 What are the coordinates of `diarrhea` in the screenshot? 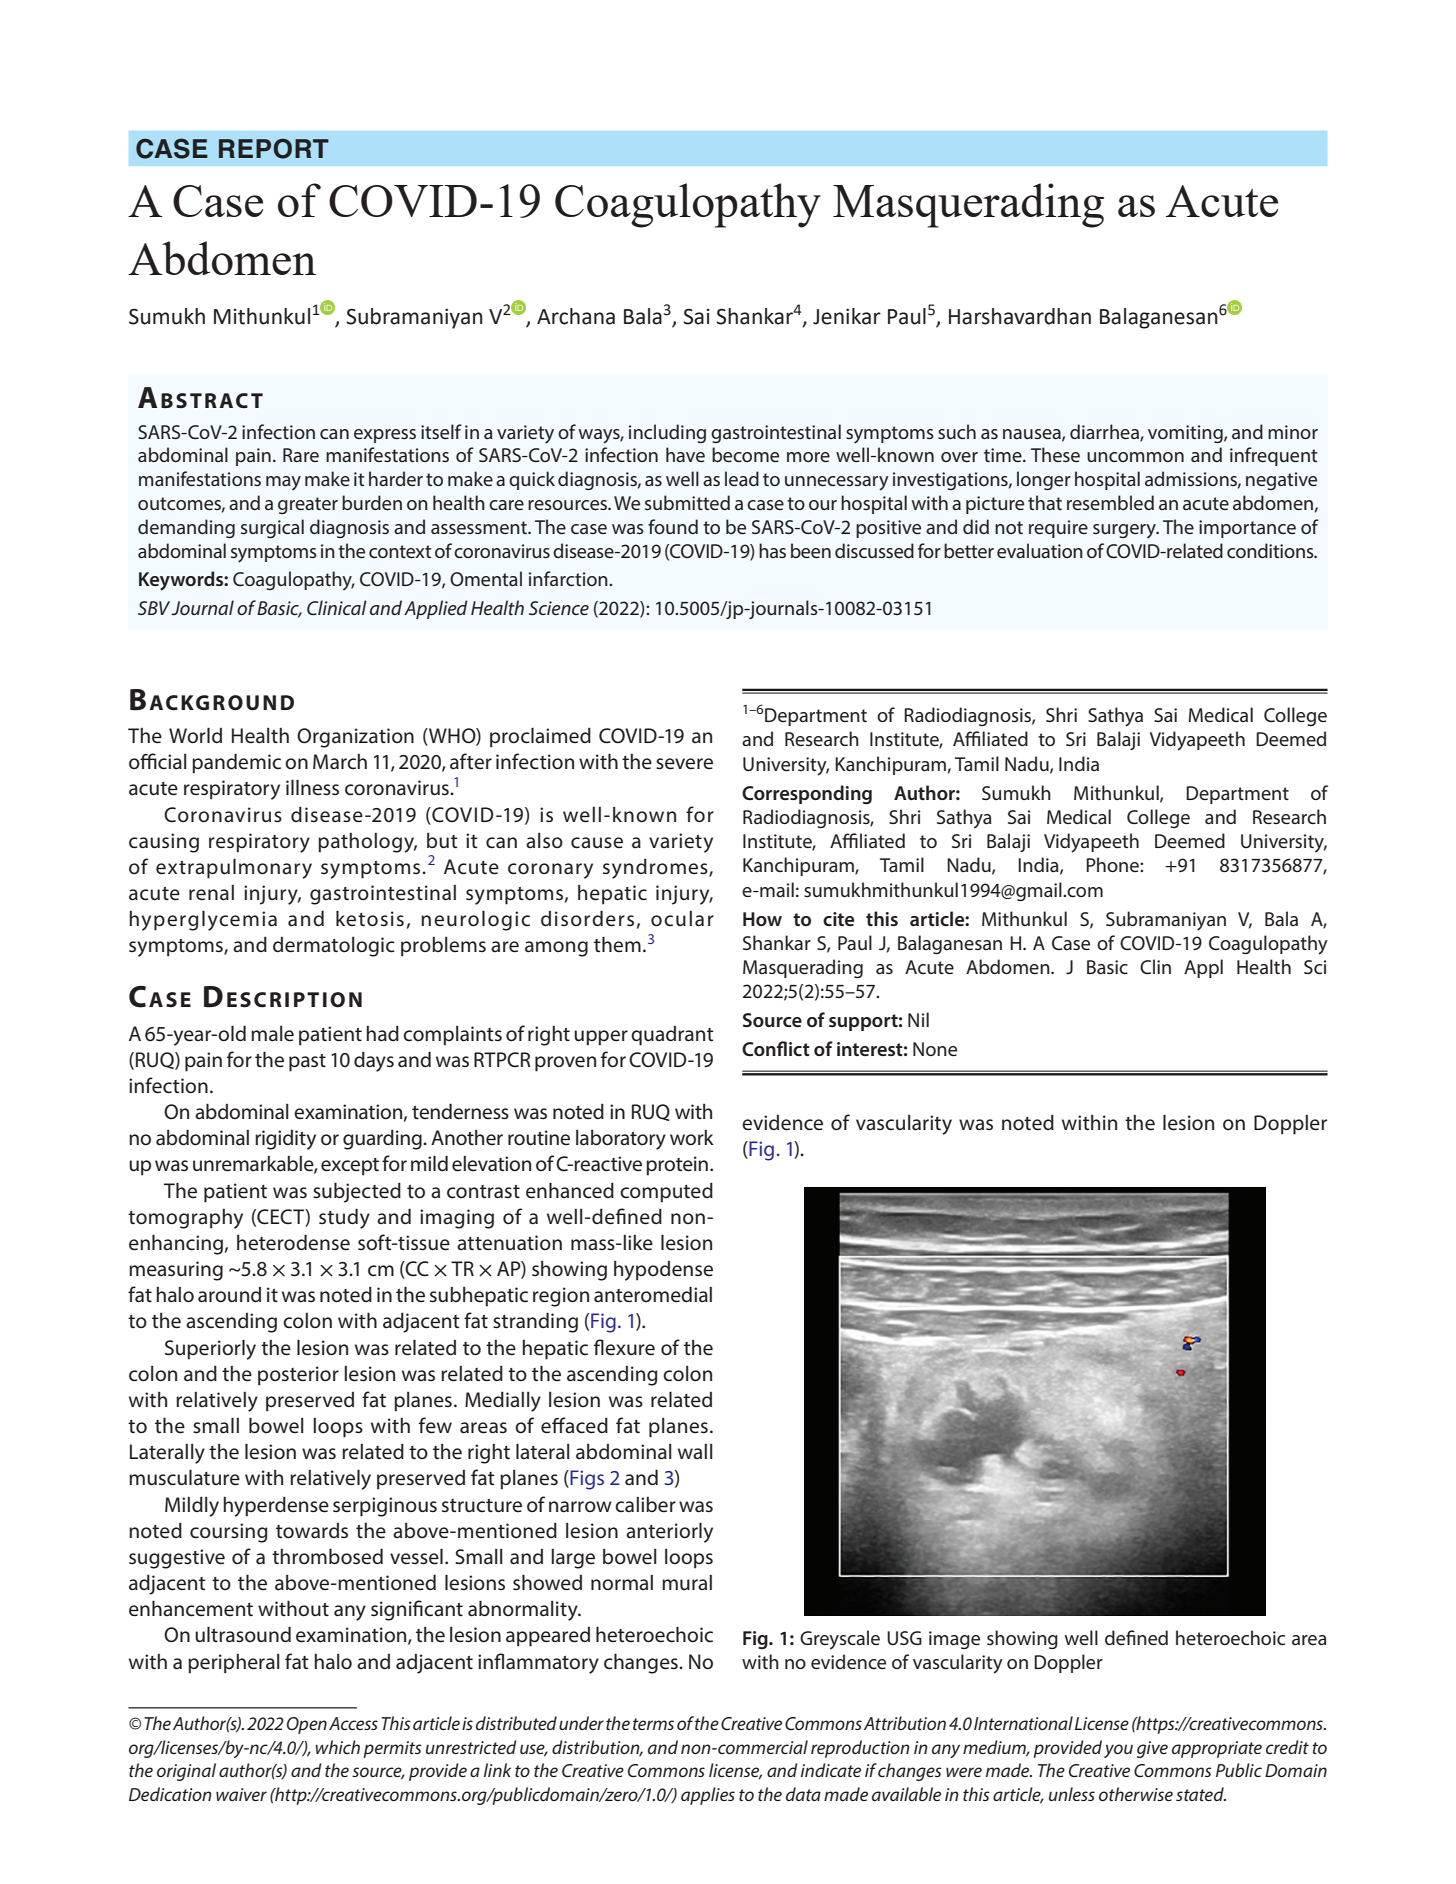 It's located at (1105, 432).
